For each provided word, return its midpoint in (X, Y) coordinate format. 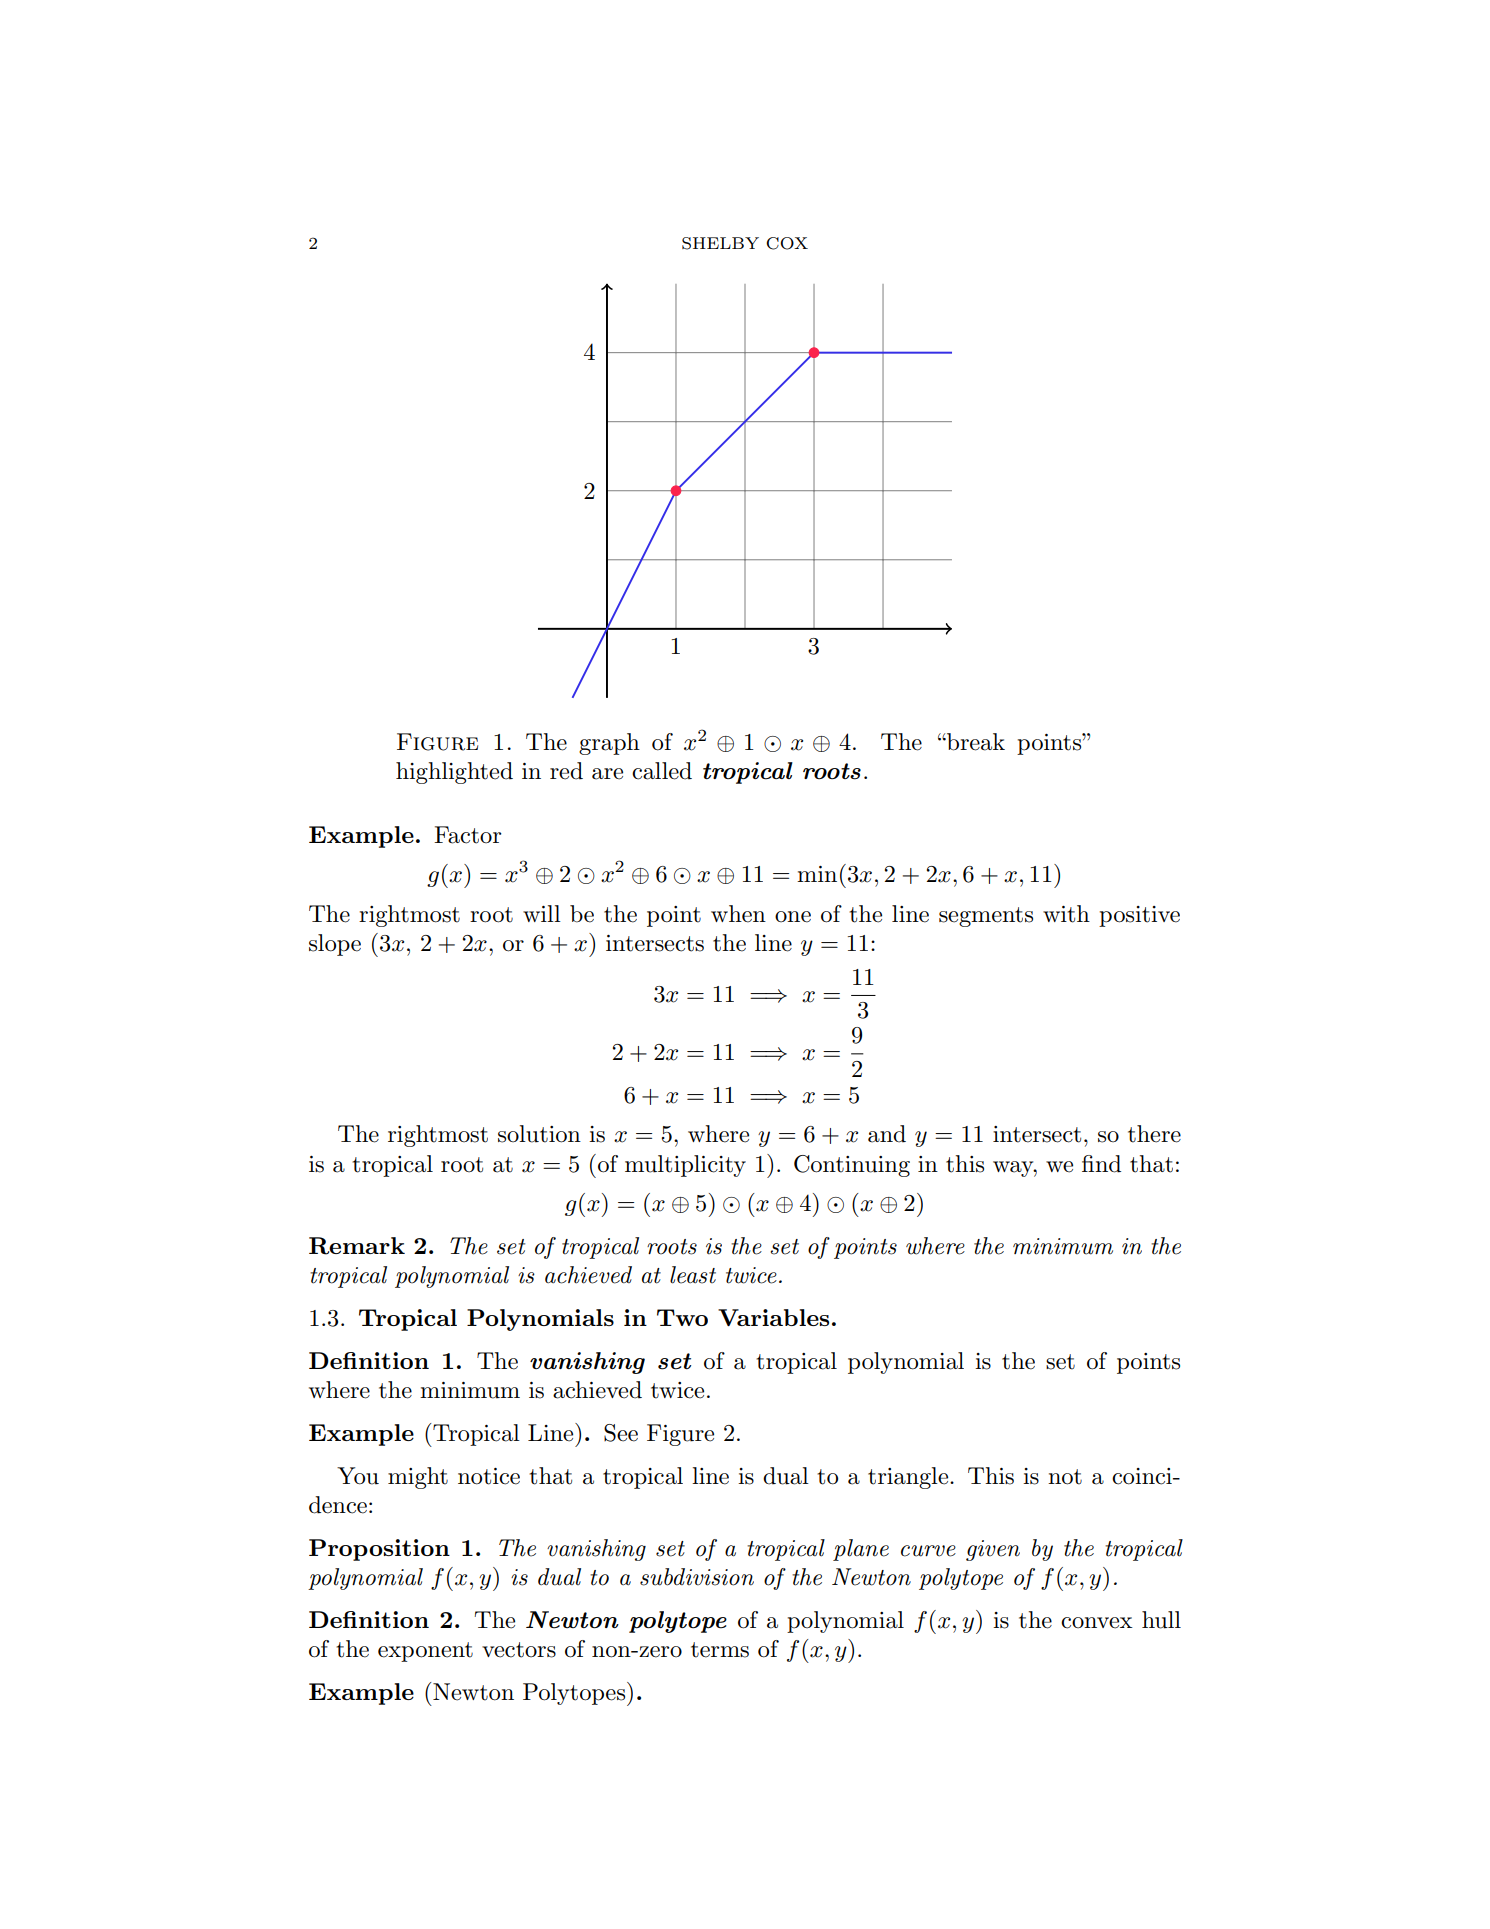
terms (720, 1650)
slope (335, 945)
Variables (773, 1317)
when (738, 914)
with (1066, 914)
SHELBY (720, 243)
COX (787, 243)
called (662, 771)
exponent (425, 1652)
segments (986, 917)
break (975, 742)
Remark (357, 1246)
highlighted (454, 773)
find (1101, 1164)
